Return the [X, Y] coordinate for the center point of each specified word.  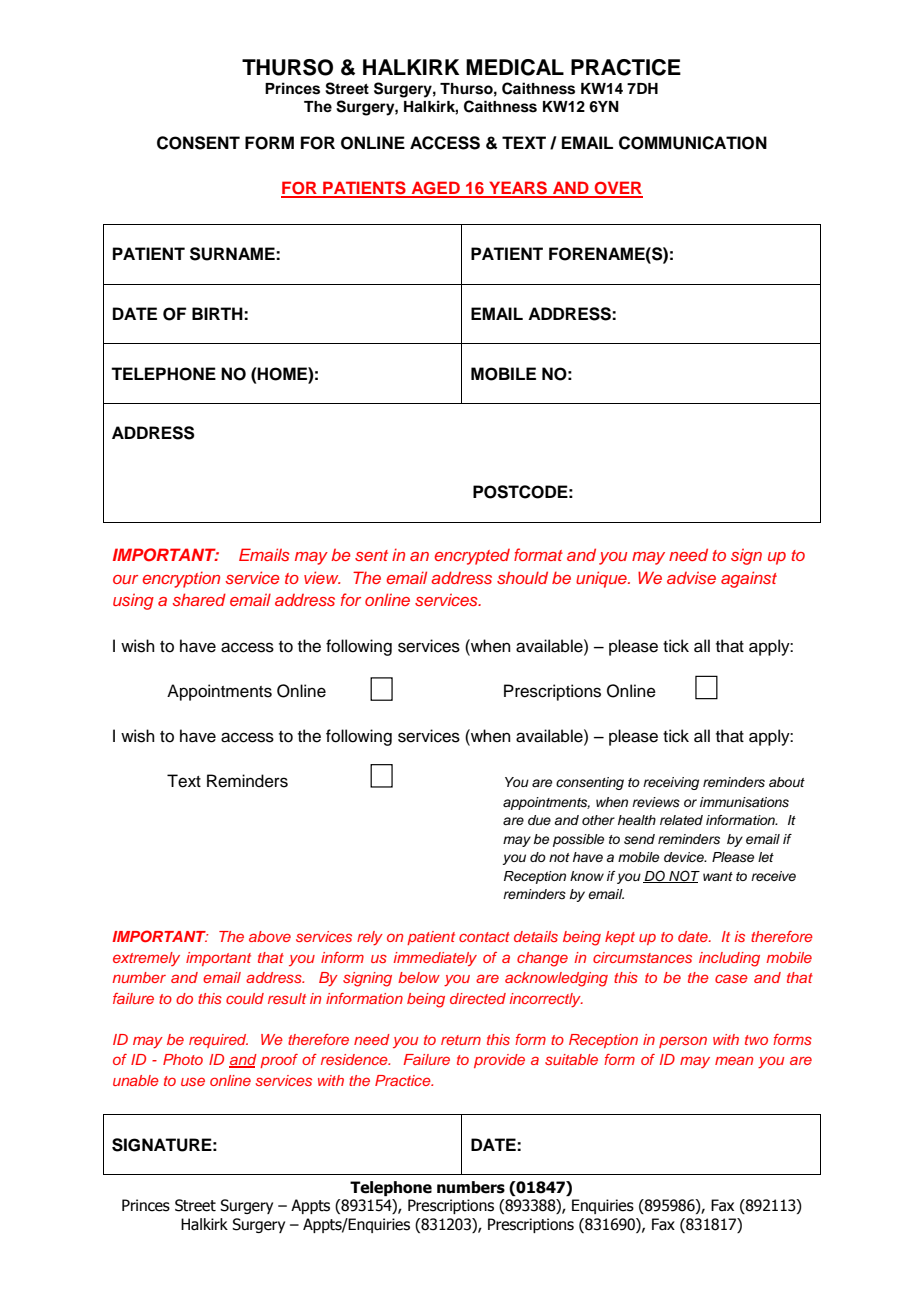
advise [691, 577]
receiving [671, 783]
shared [199, 599]
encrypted [472, 557]
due [539, 820]
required [218, 1041]
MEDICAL [515, 67]
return [461, 1040]
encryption [181, 579]
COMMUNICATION [693, 143]
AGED [435, 189]
